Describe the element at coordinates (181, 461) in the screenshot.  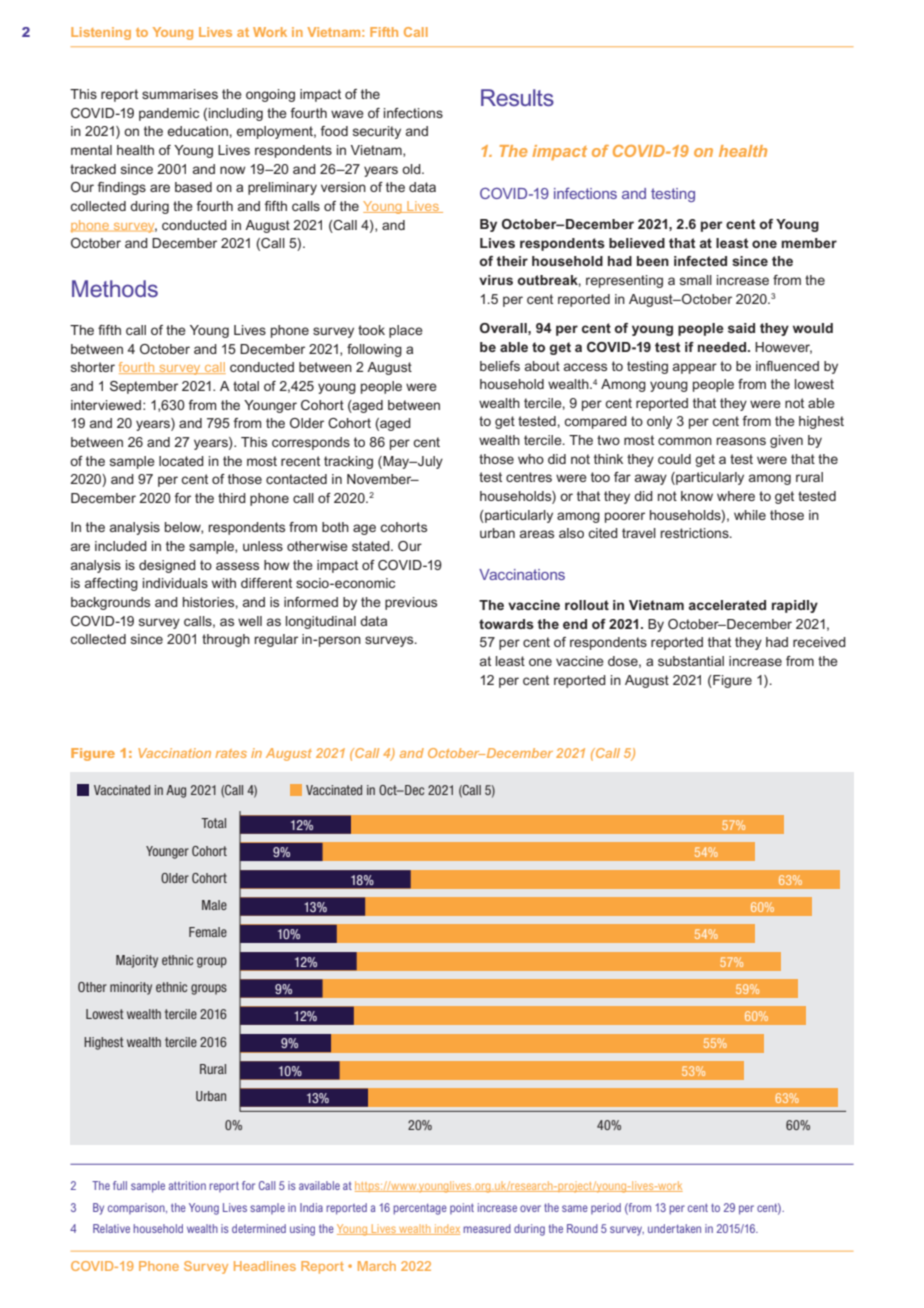
I see `located` at that location.
